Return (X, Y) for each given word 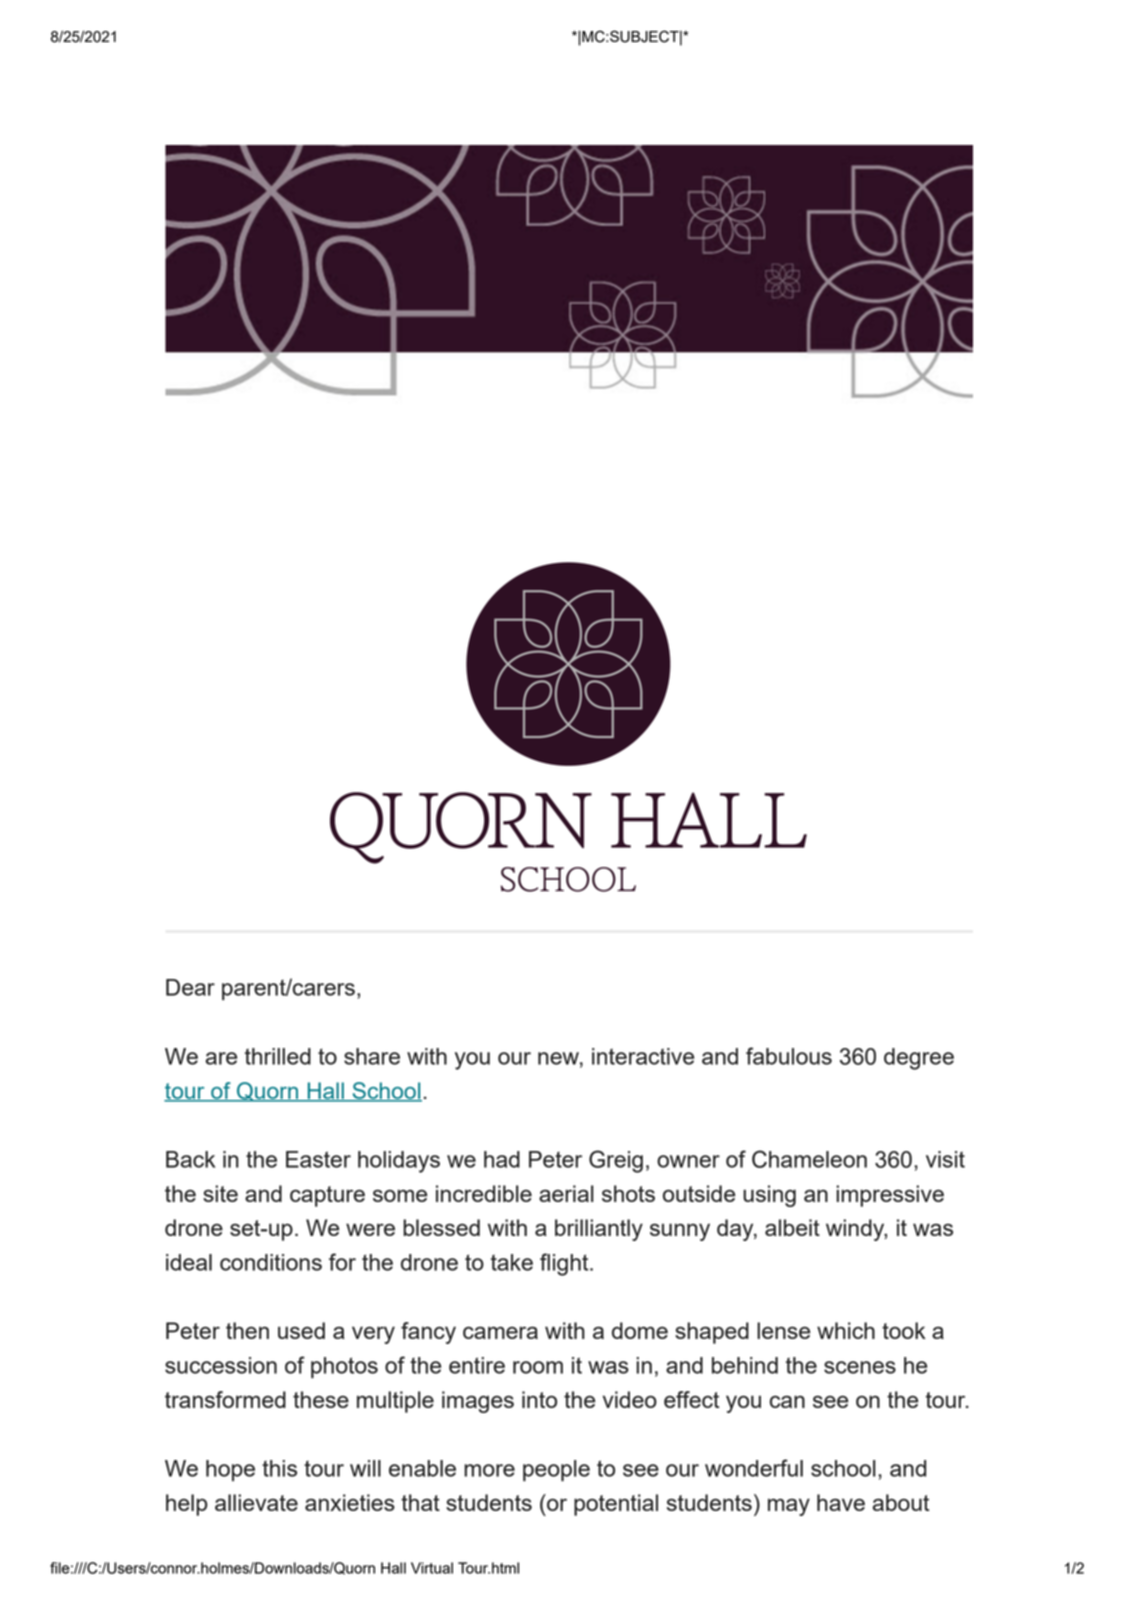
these (321, 1399)
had (502, 1159)
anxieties (350, 1502)
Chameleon (809, 1159)
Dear (190, 987)
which (846, 1330)
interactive (643, 1056)
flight (565, 1264)
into (539, 1399)
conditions (271, 1262)
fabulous (789, 1056)
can (787, 1401)
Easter (318, 1159)
